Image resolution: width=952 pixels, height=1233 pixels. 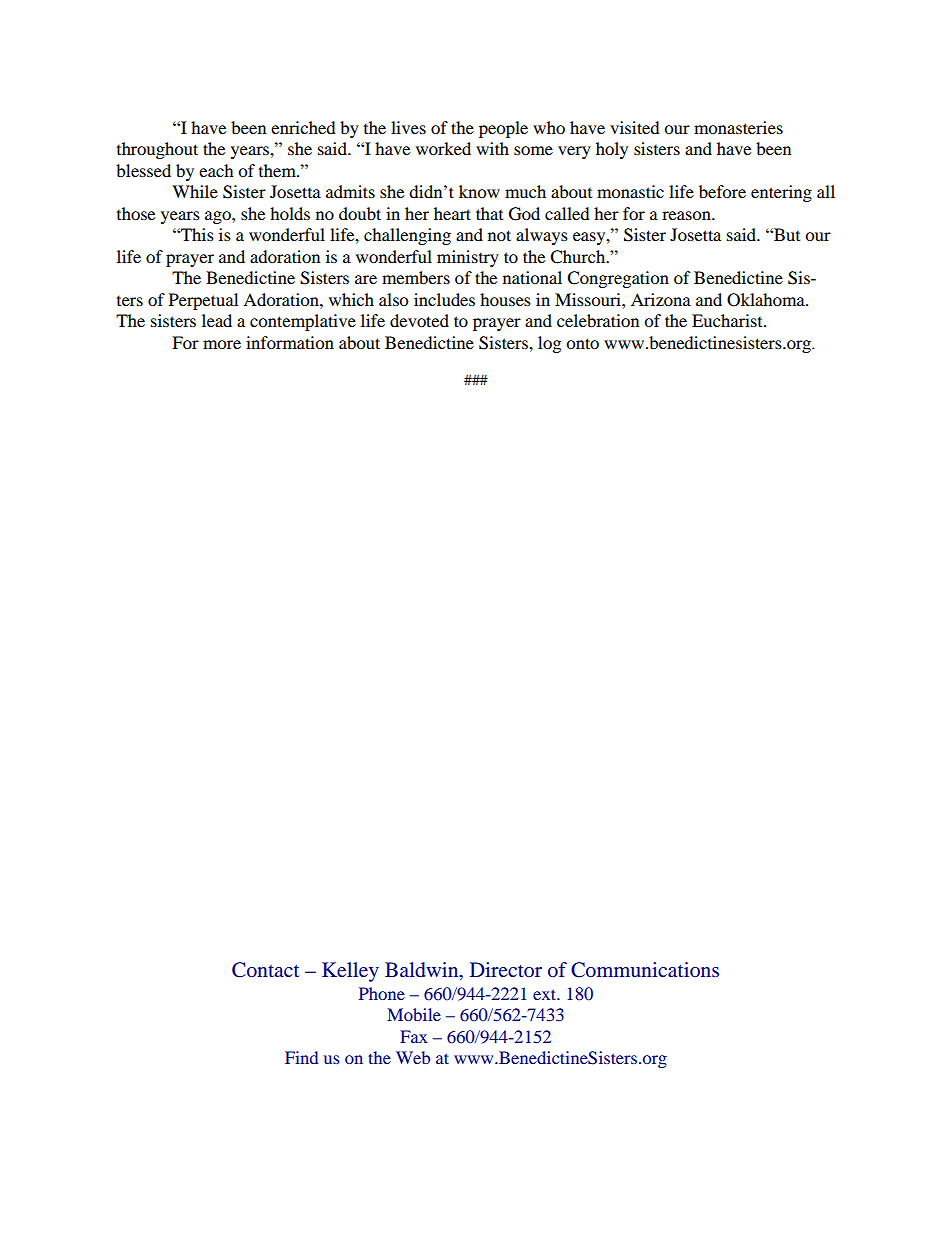 I want to click on Find, so click(x=301, y=1057).
